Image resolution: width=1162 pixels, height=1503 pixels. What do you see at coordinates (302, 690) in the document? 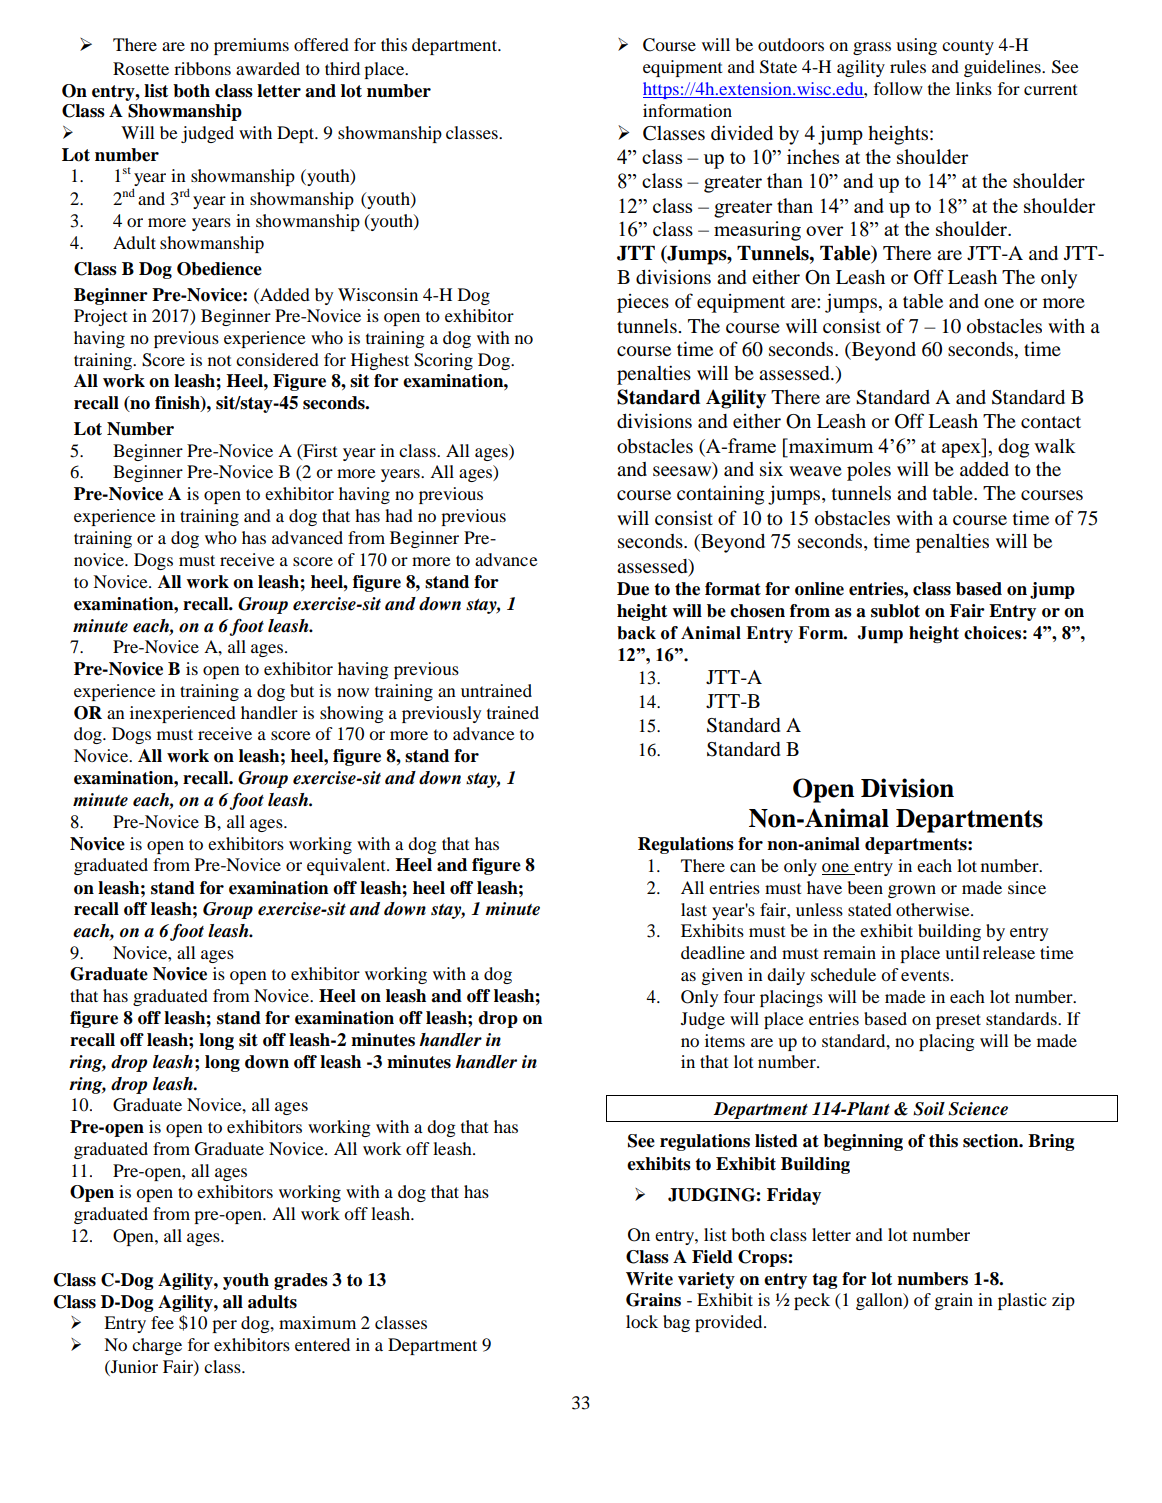
I see `but` at bounding box center [302, 690].
